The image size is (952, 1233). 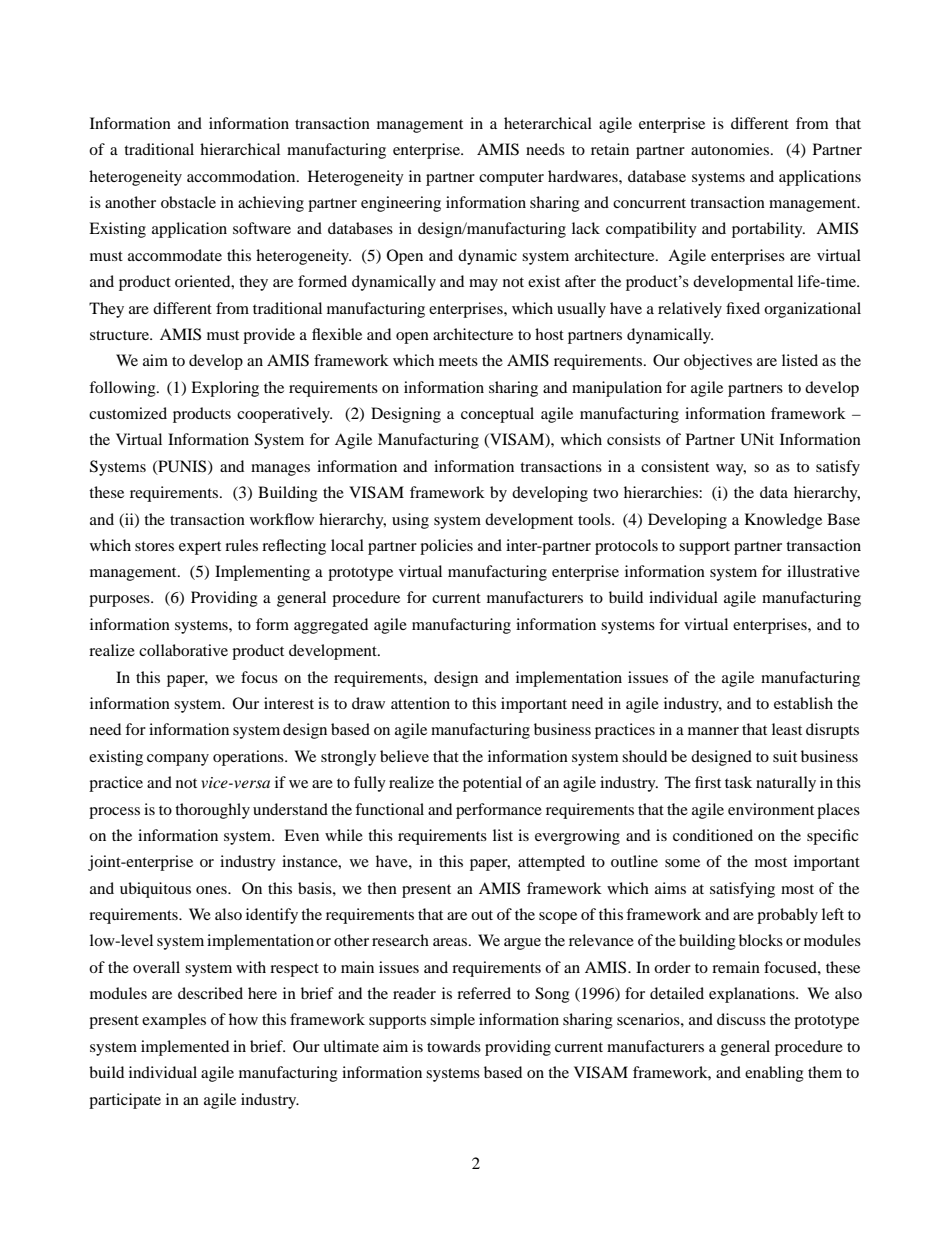 I want to click on illustrative, so click(x=823, y=571).
